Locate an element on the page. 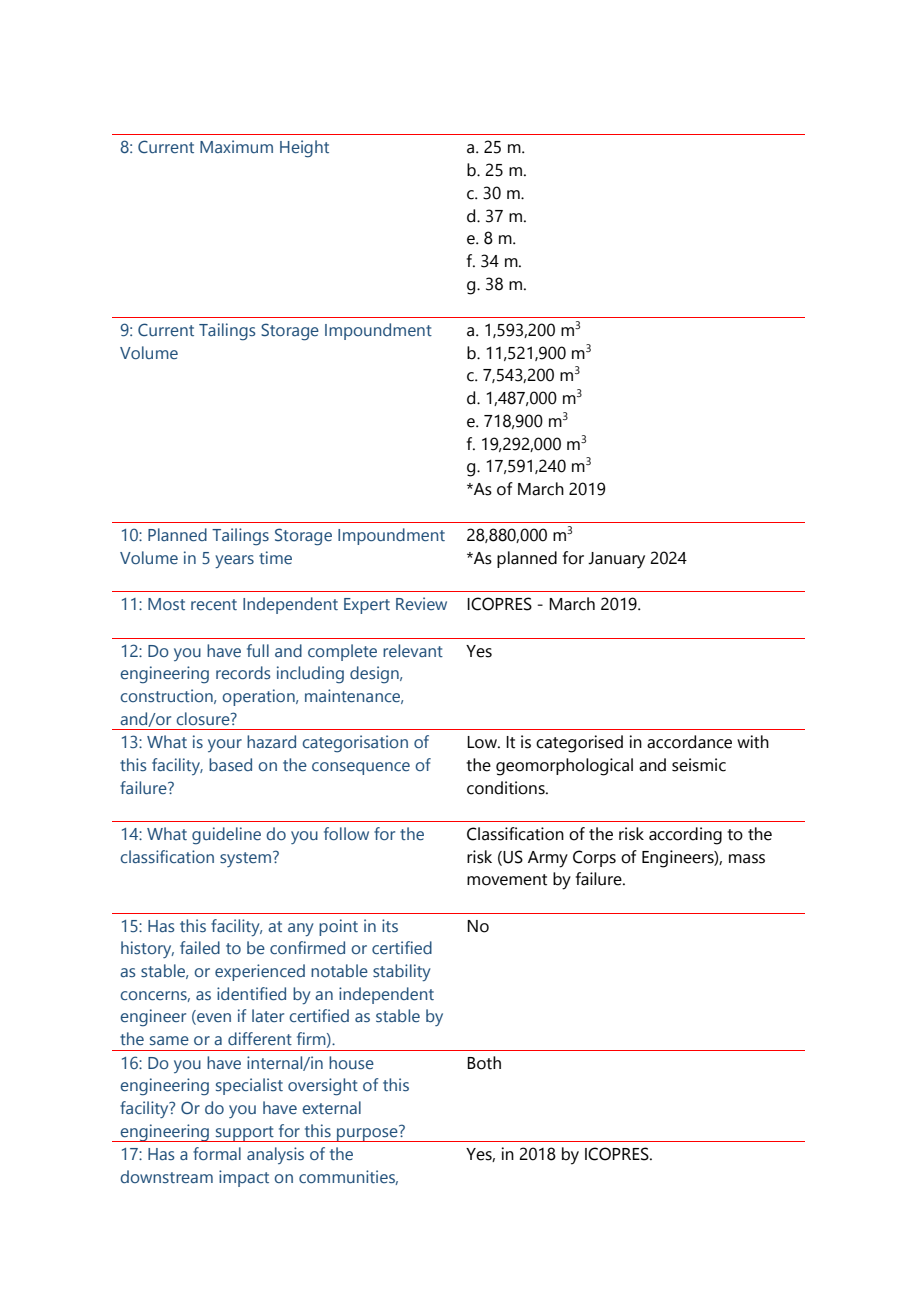  Height is located at coordinates (304, 149).
